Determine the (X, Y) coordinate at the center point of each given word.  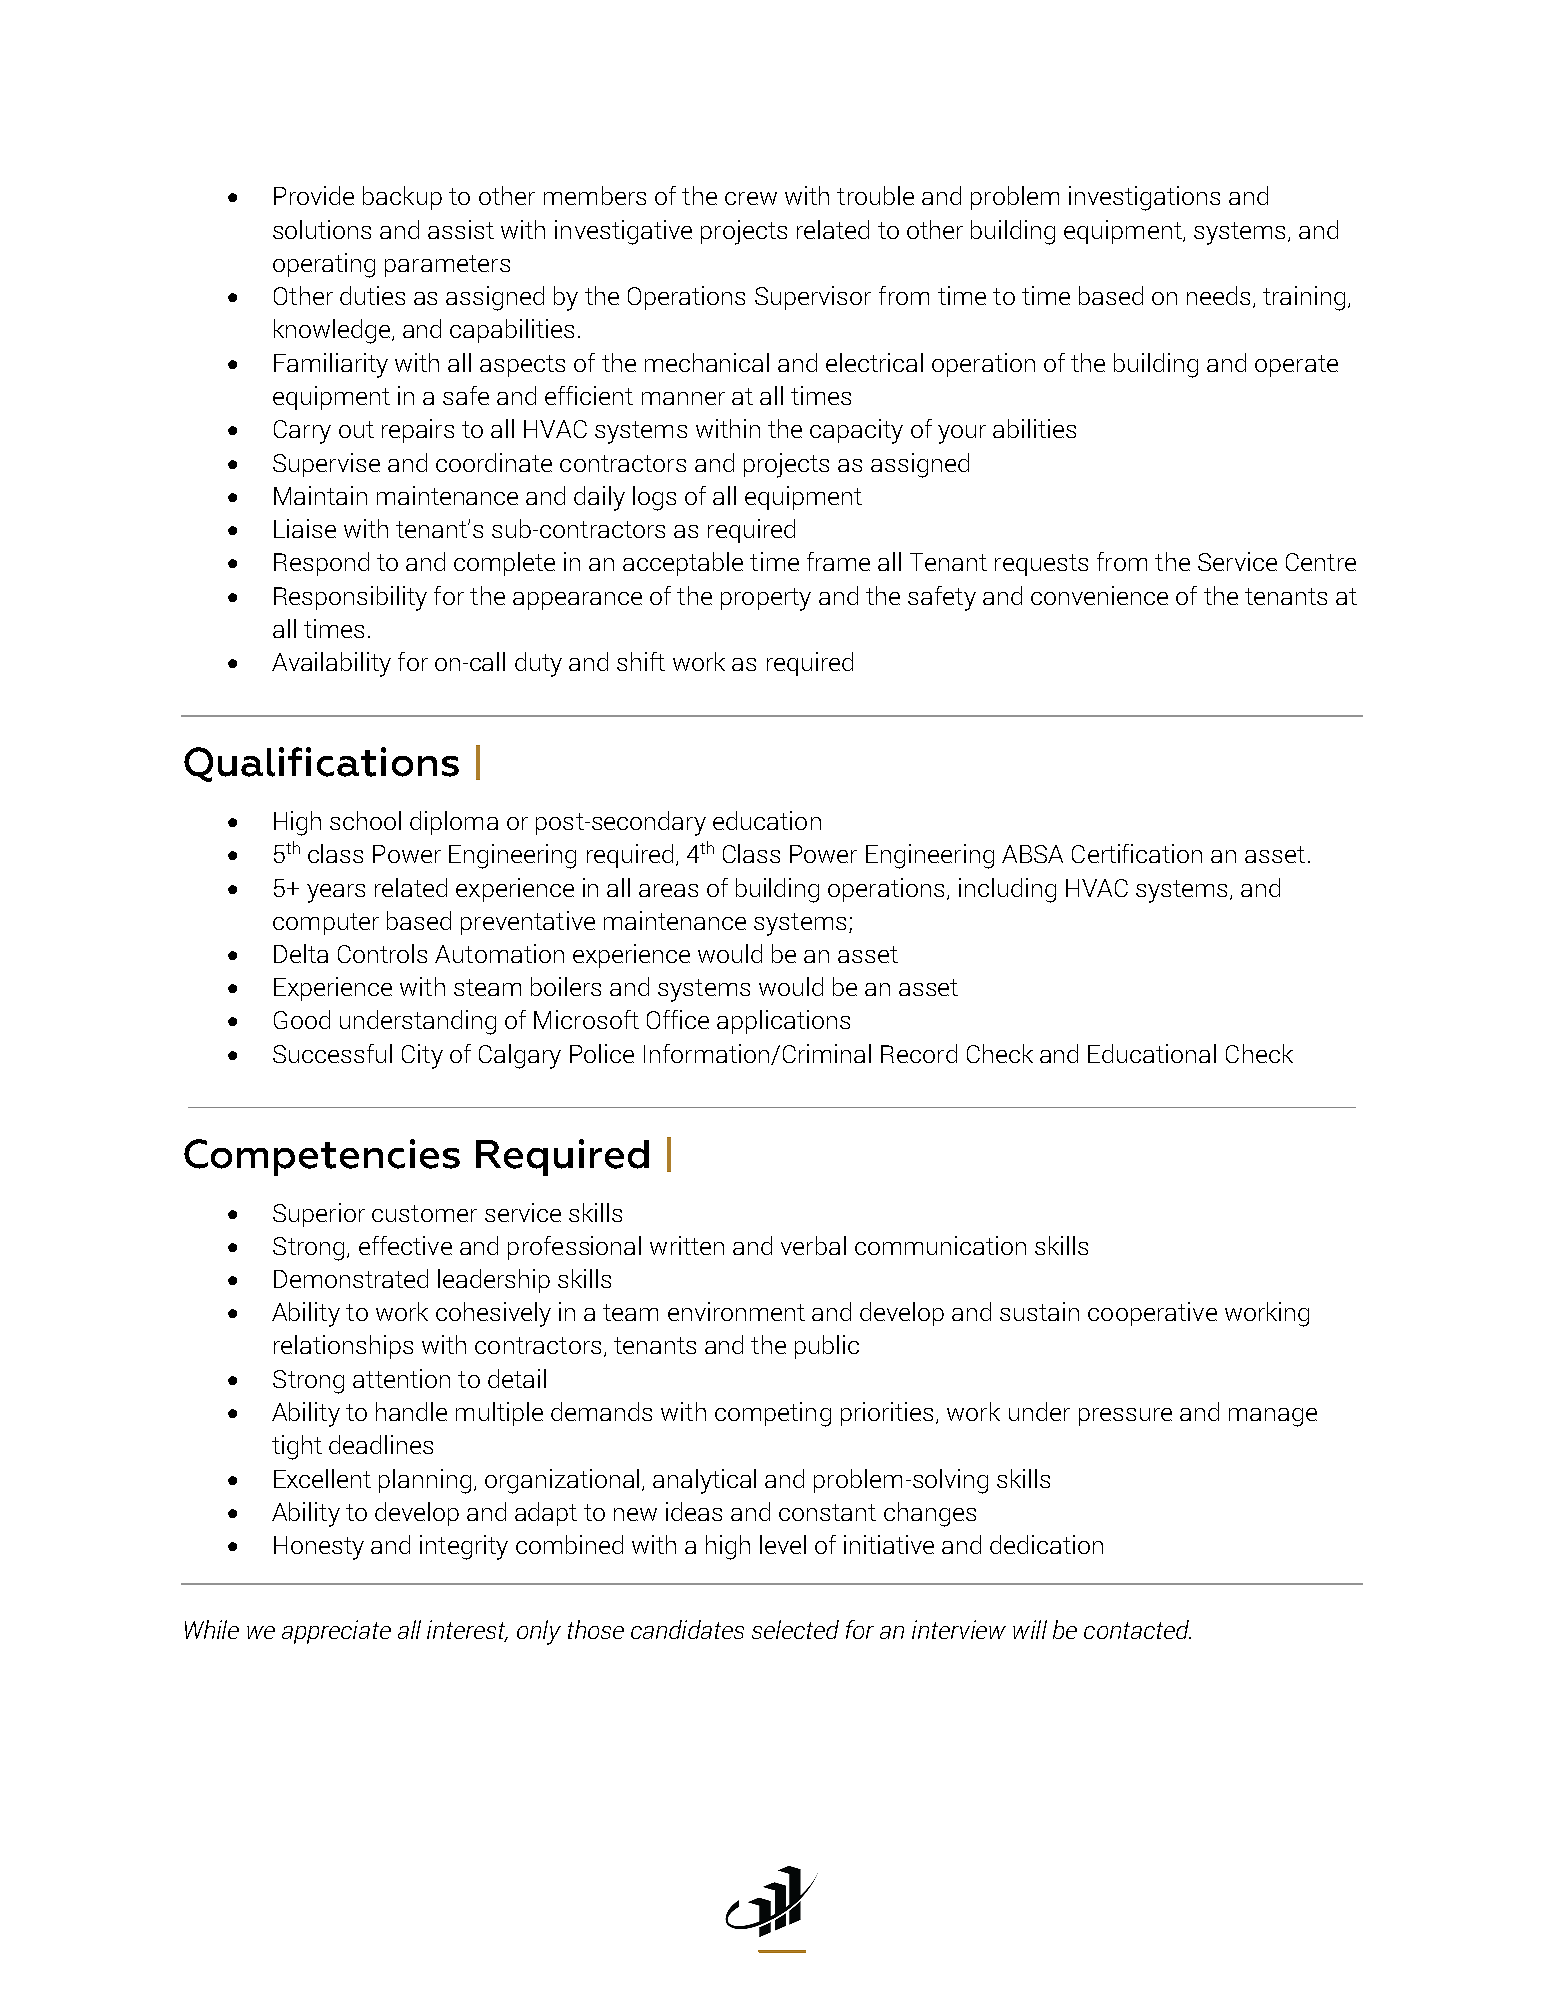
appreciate (336, 1632)
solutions (322, 229)
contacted (1137, 1629)
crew (751, 198)
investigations (1144, 198)
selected (795, 1629)
